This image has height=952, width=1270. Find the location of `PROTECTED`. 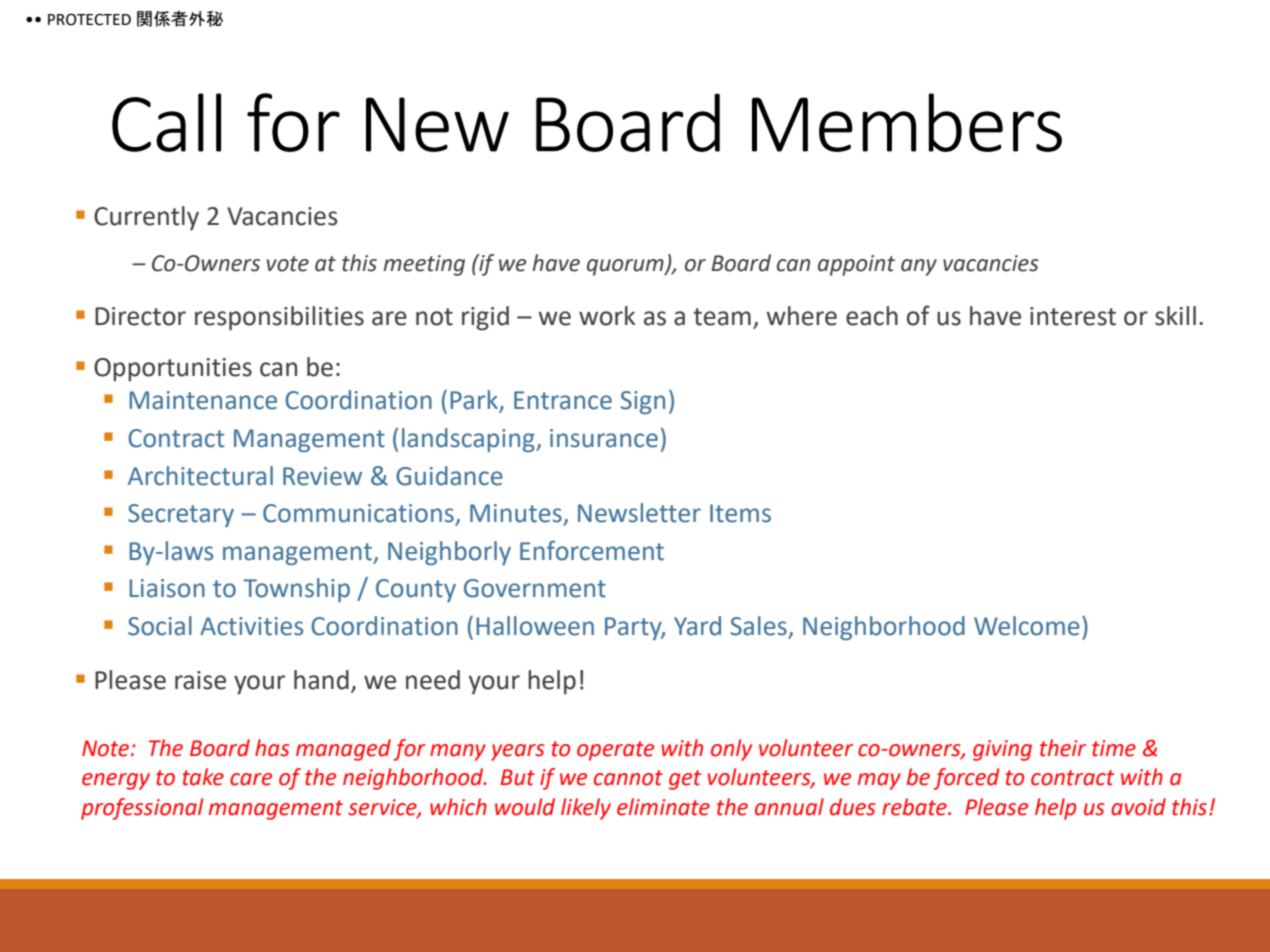

PROTECTED is located at coordinates (89, 19).
